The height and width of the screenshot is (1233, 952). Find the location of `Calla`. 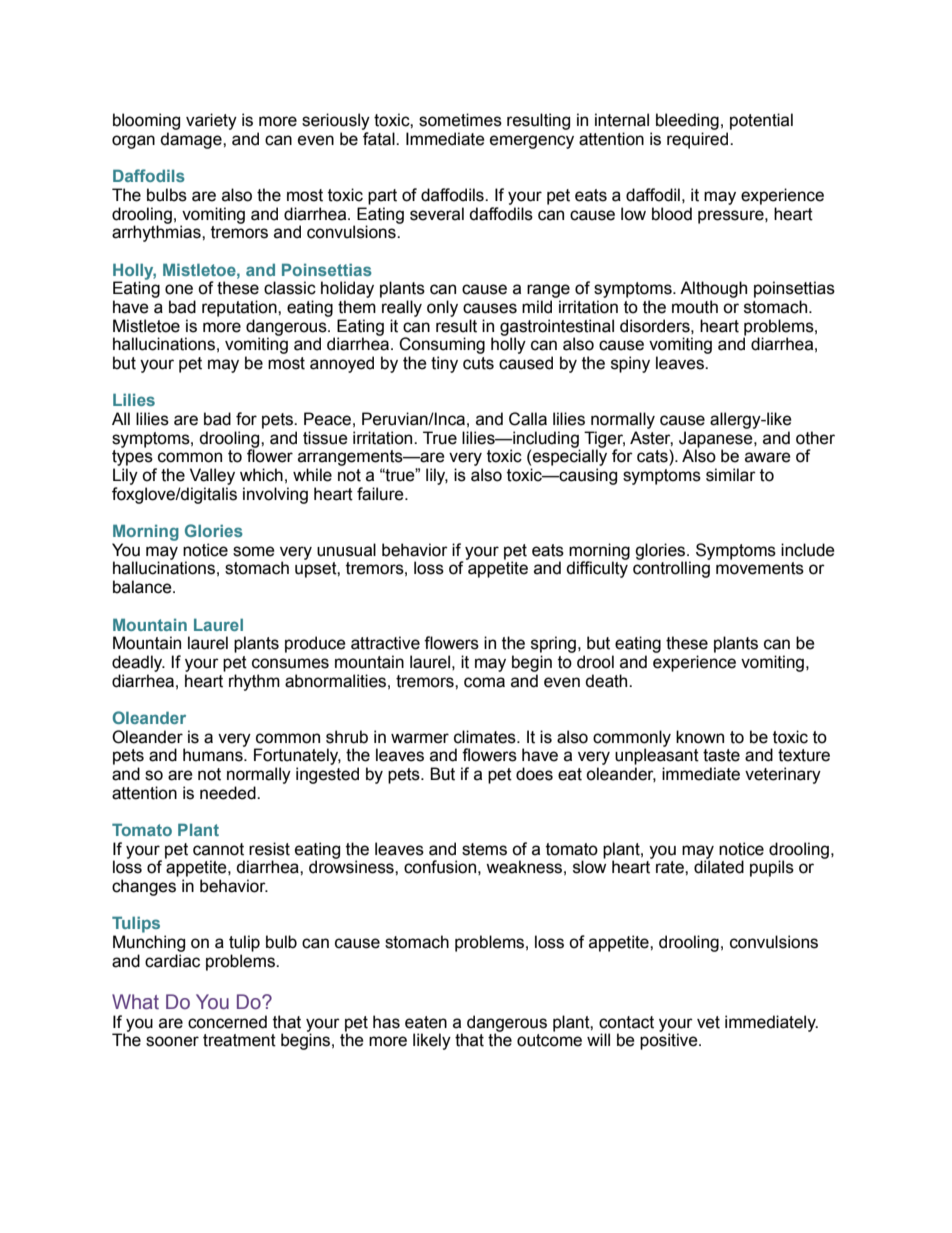

Calla is located at coordinates (528, 419).
